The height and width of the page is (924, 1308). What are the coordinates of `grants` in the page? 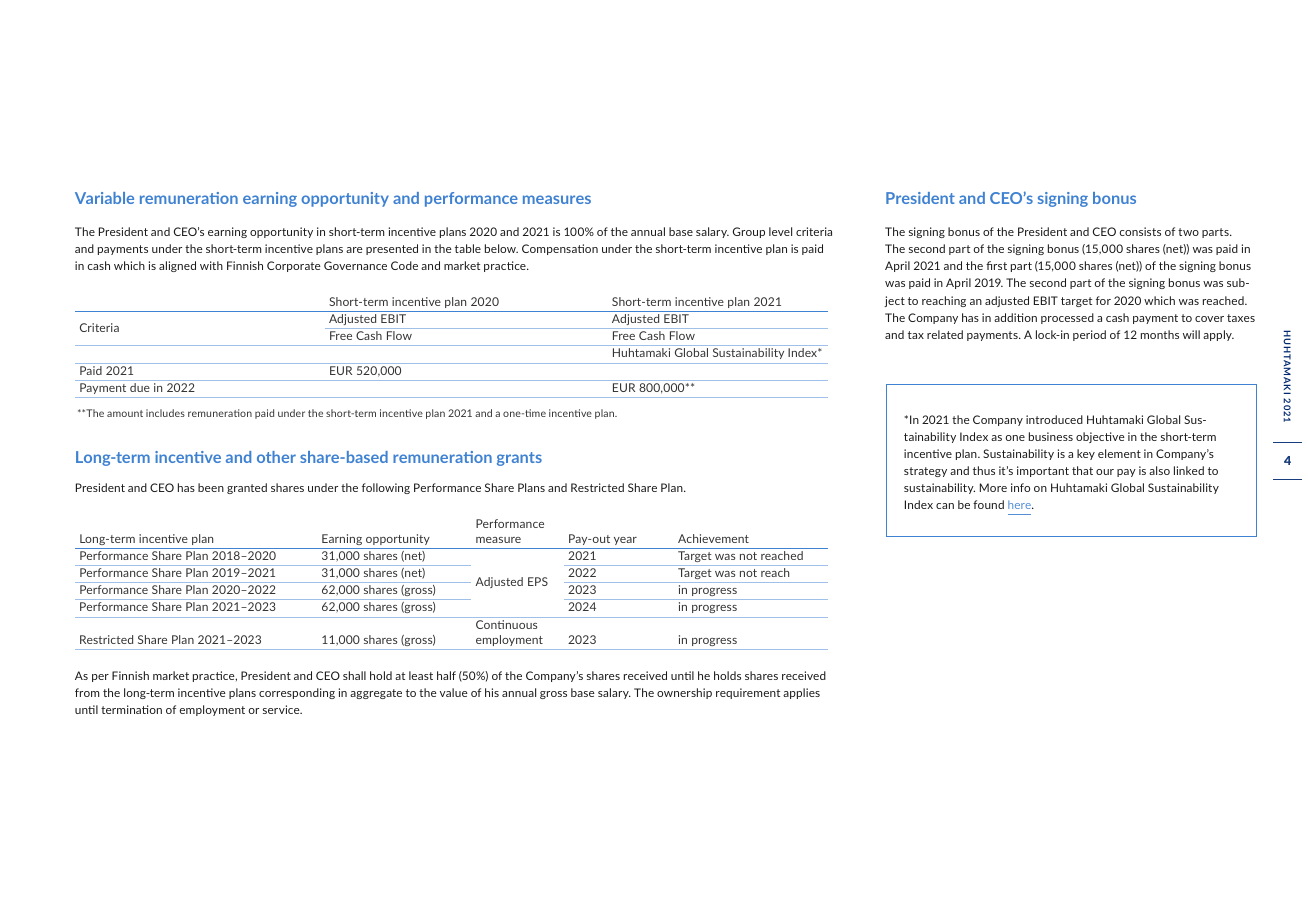 It's located at (519, 459).
